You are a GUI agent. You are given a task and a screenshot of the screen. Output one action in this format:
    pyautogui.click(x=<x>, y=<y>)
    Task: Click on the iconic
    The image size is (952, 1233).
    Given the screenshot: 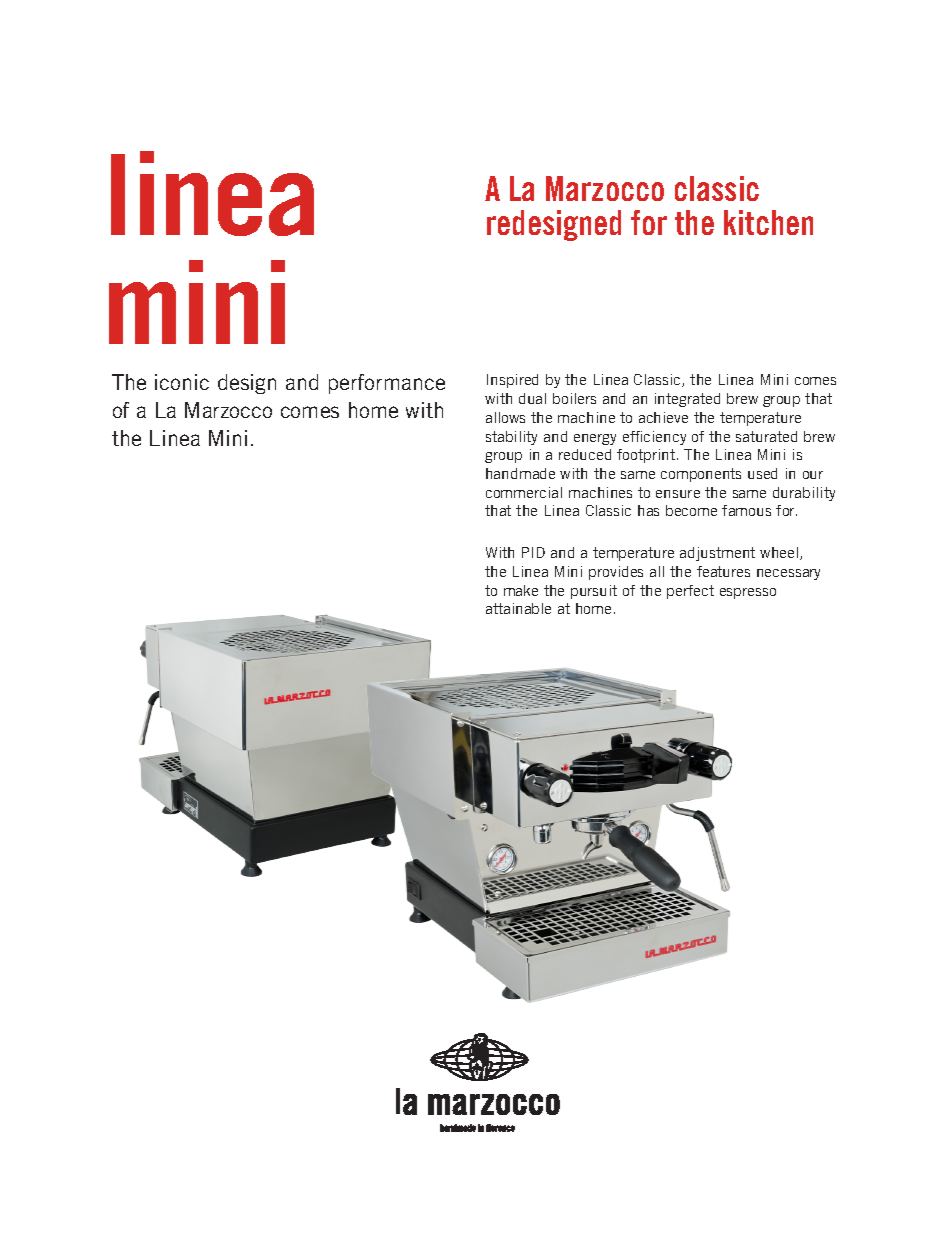 What is the action you would take?
    pyautogui.click(x=182, y=382)
